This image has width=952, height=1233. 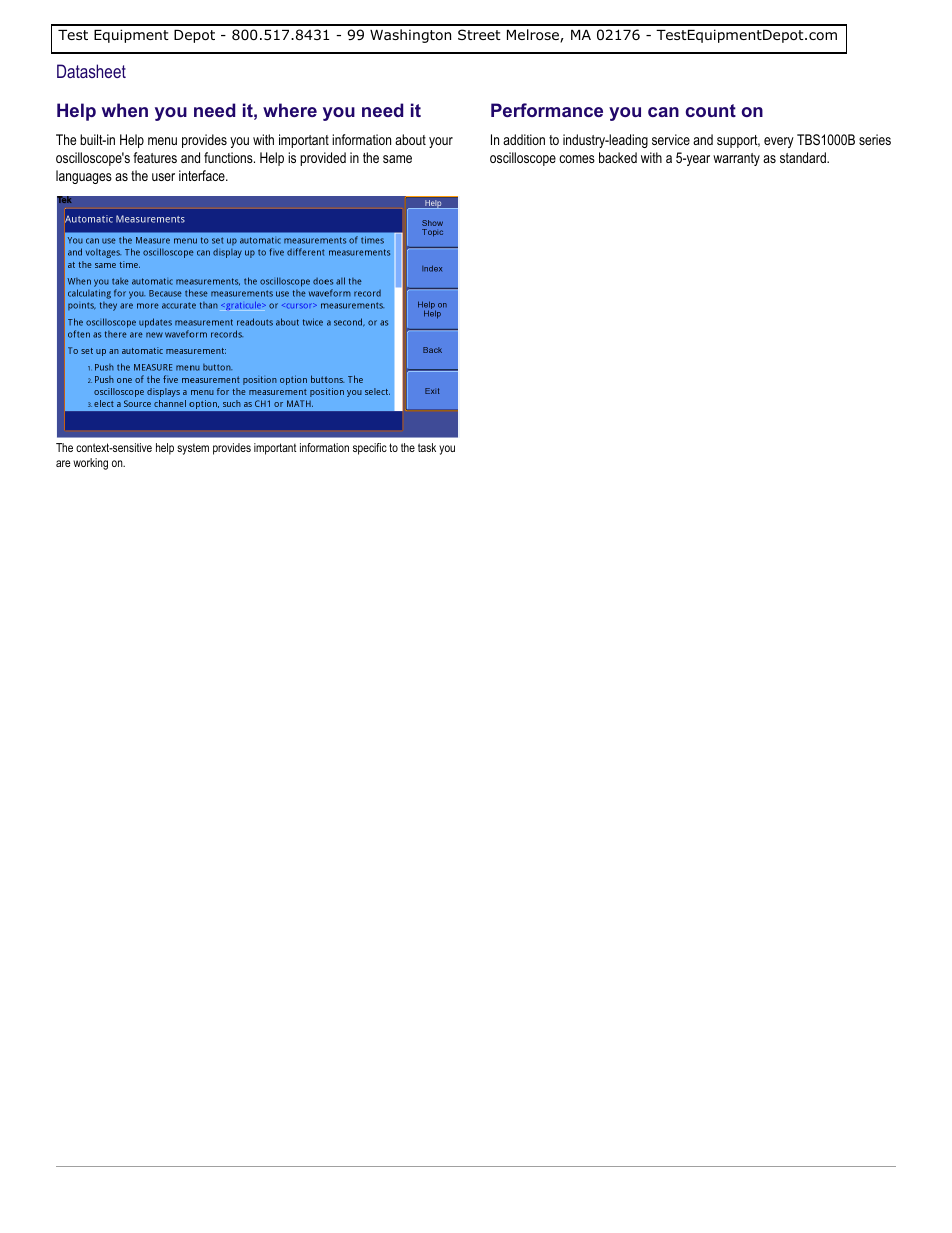 I want to click on Street, so click(x=479, y=34).
